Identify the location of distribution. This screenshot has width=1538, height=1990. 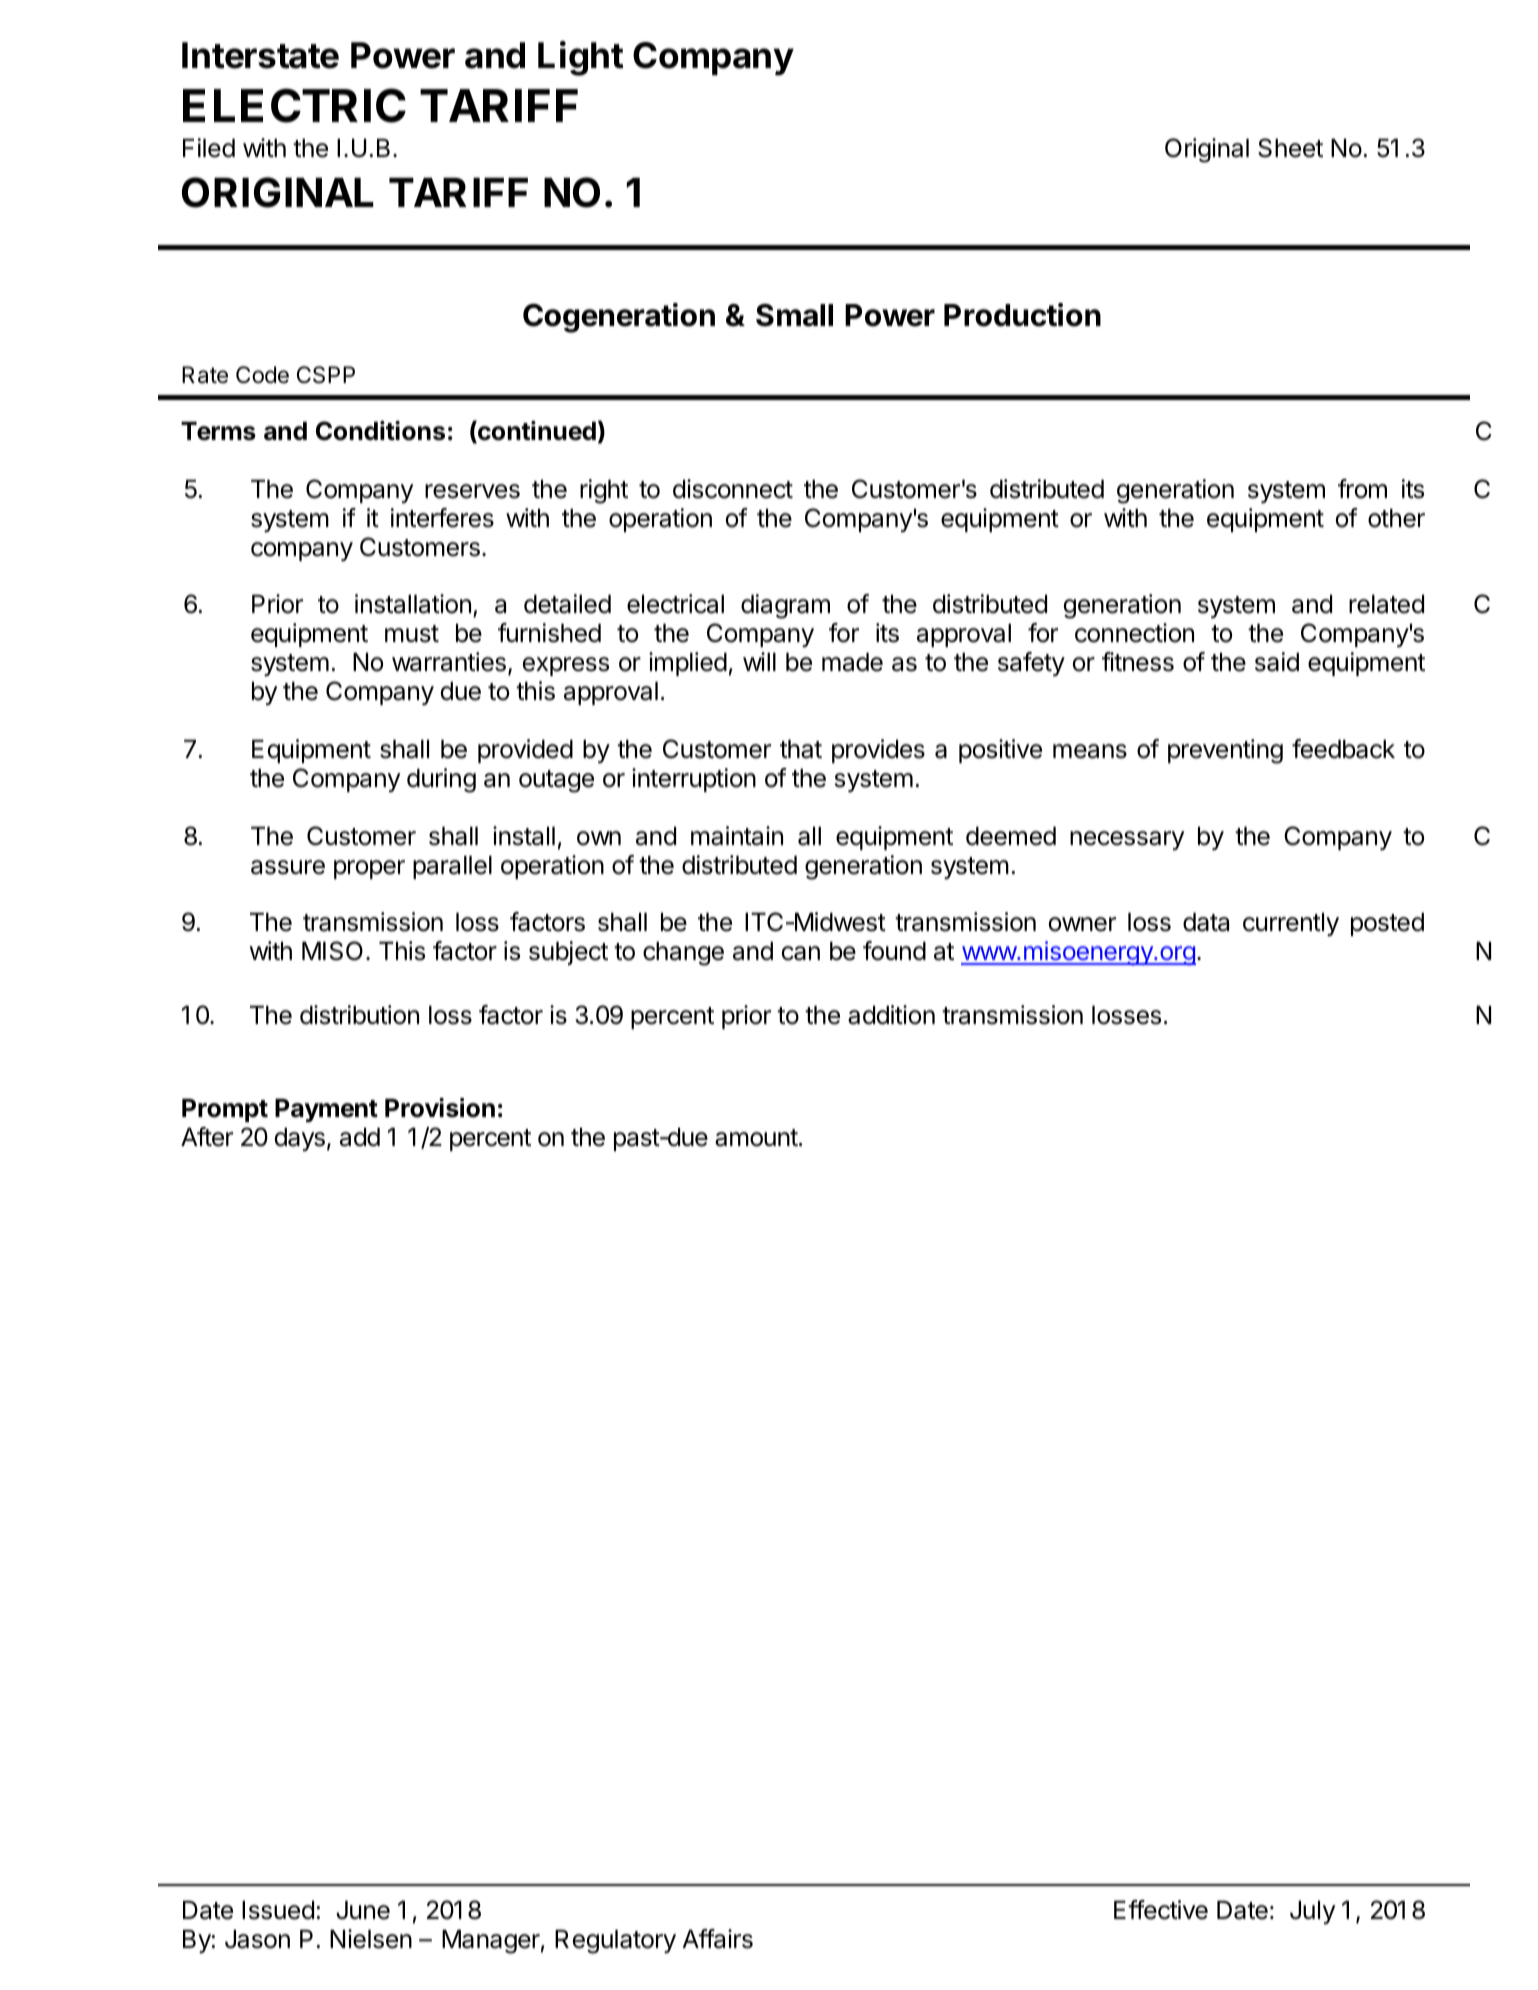
(359, 1015).
